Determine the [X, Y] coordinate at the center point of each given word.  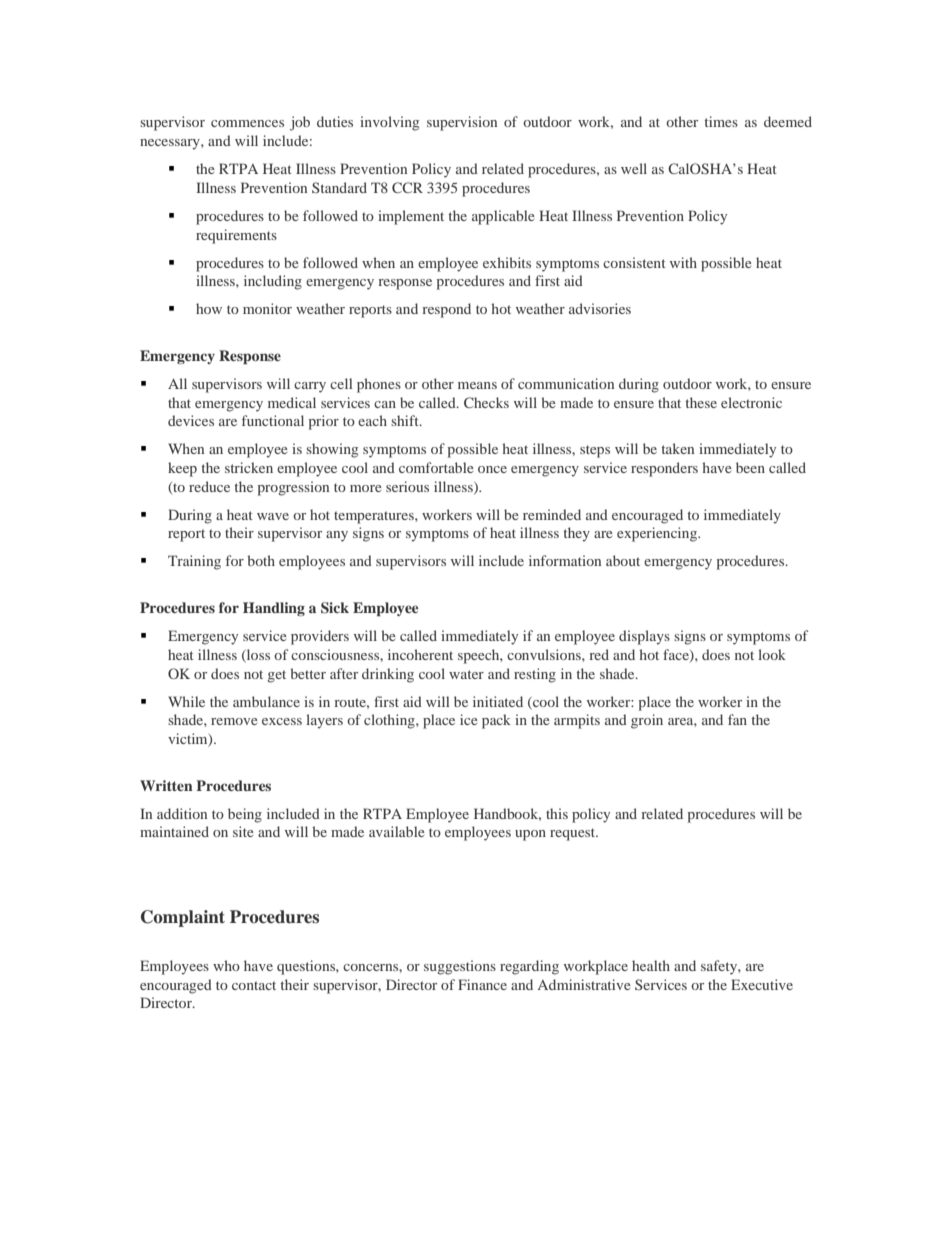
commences [247, 123]
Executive [762, 984]
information [565, 560]
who [226, 965]
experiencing [658, 534]
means [477, 385]
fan [737, 719]
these [701, 402]
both [261, 560]
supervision [462, 123]
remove [234, 721]
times [721, 121]
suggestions [460, 967]
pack [496, 721]
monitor [267, 308]
